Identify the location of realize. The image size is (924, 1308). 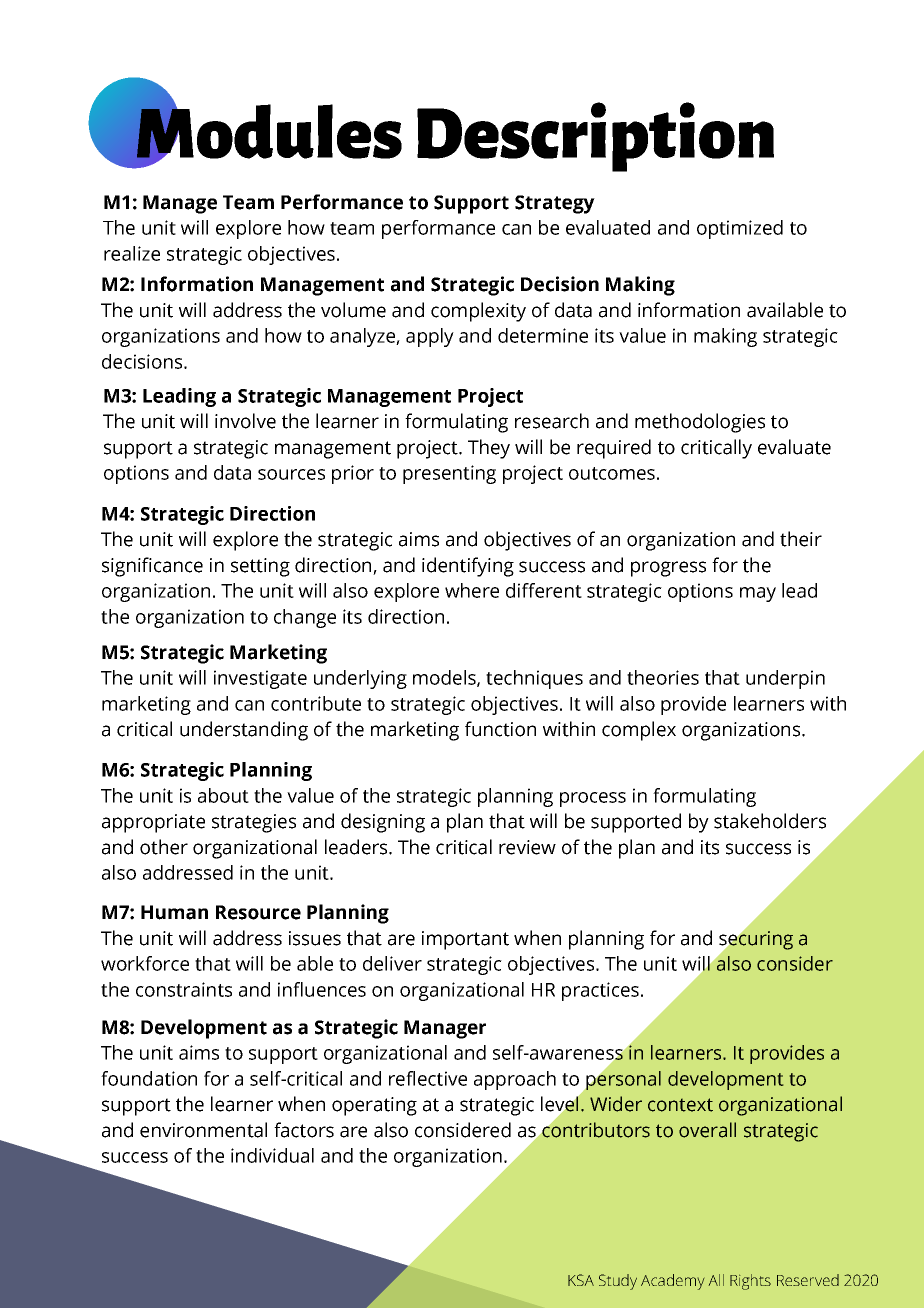
(132, 253).
